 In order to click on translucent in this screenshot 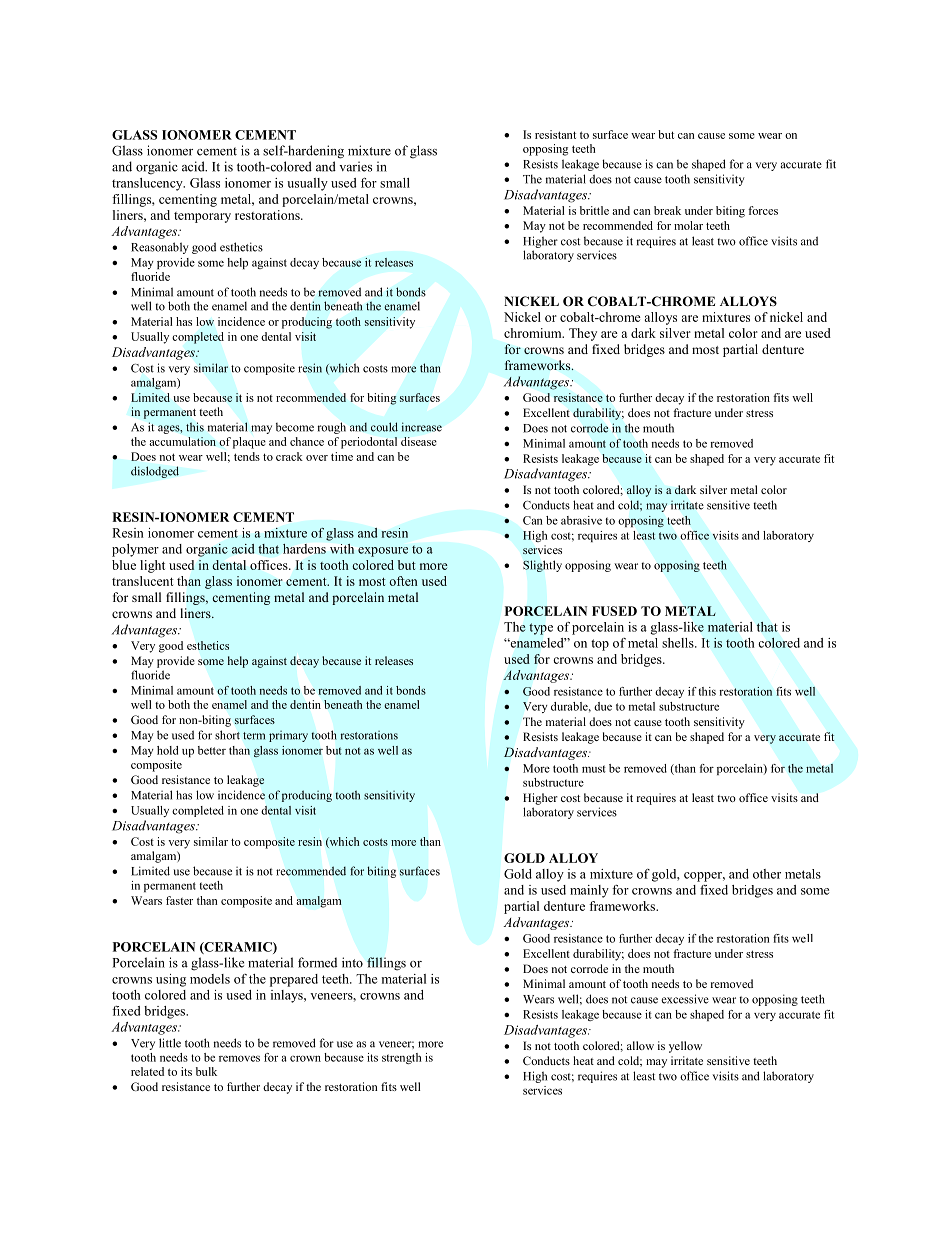, I will do `click(143, 581)`.
